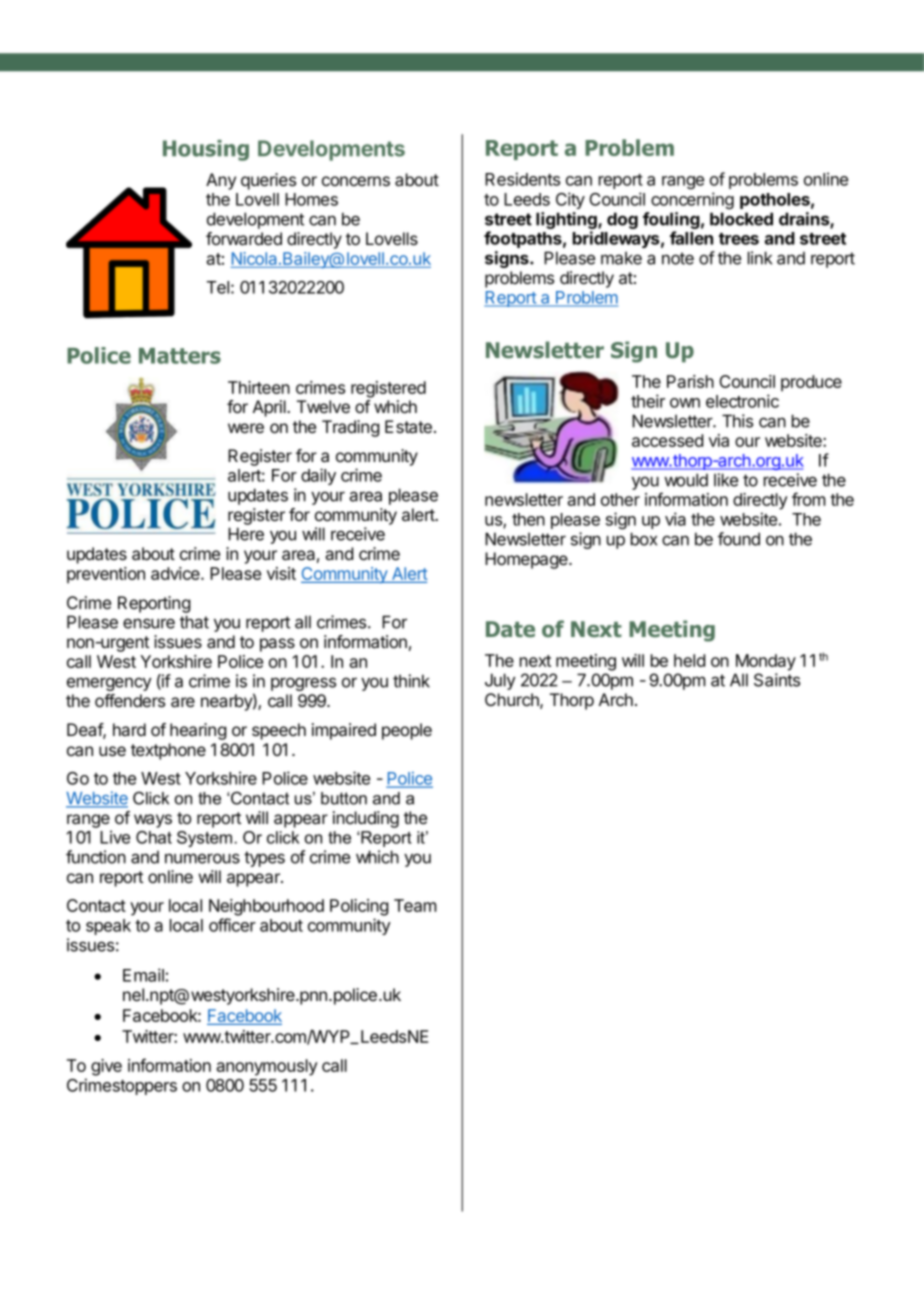 The height and width of the screenshot is (1308, 924). I want to click on that, so click(194, 622).
